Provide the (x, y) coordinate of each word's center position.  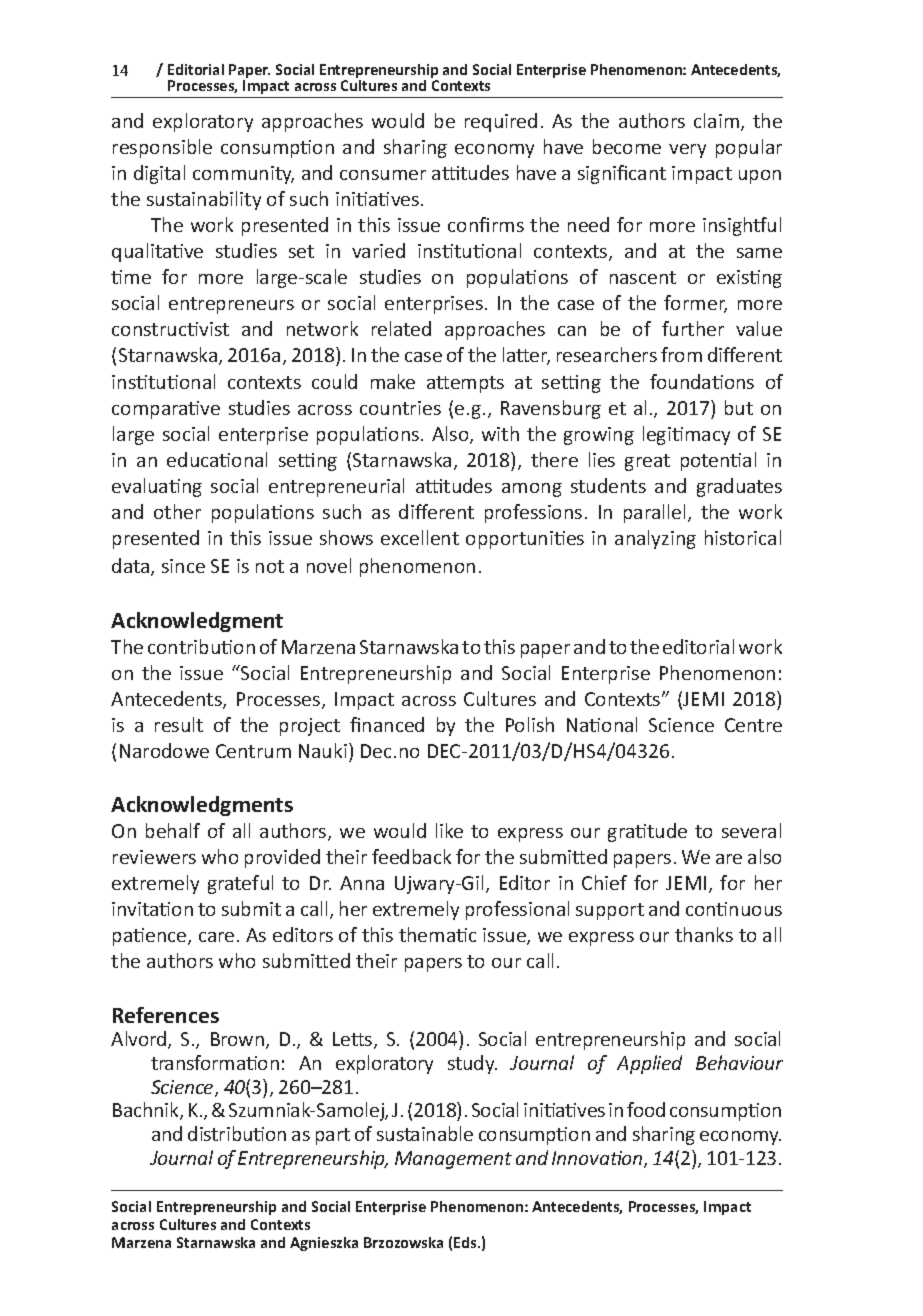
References (166, 1015)
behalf (173, 830)
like (449, 830)
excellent (420, 537)
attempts (465, 384)
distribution (237, 1133)
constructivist (170, 329)
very (687, 151)
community (243, 175)
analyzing (655, 539)
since (183, 566)
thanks (704, 934)
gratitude (647, 832)
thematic (437, 934)
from (681, 354)
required (501, 122)
